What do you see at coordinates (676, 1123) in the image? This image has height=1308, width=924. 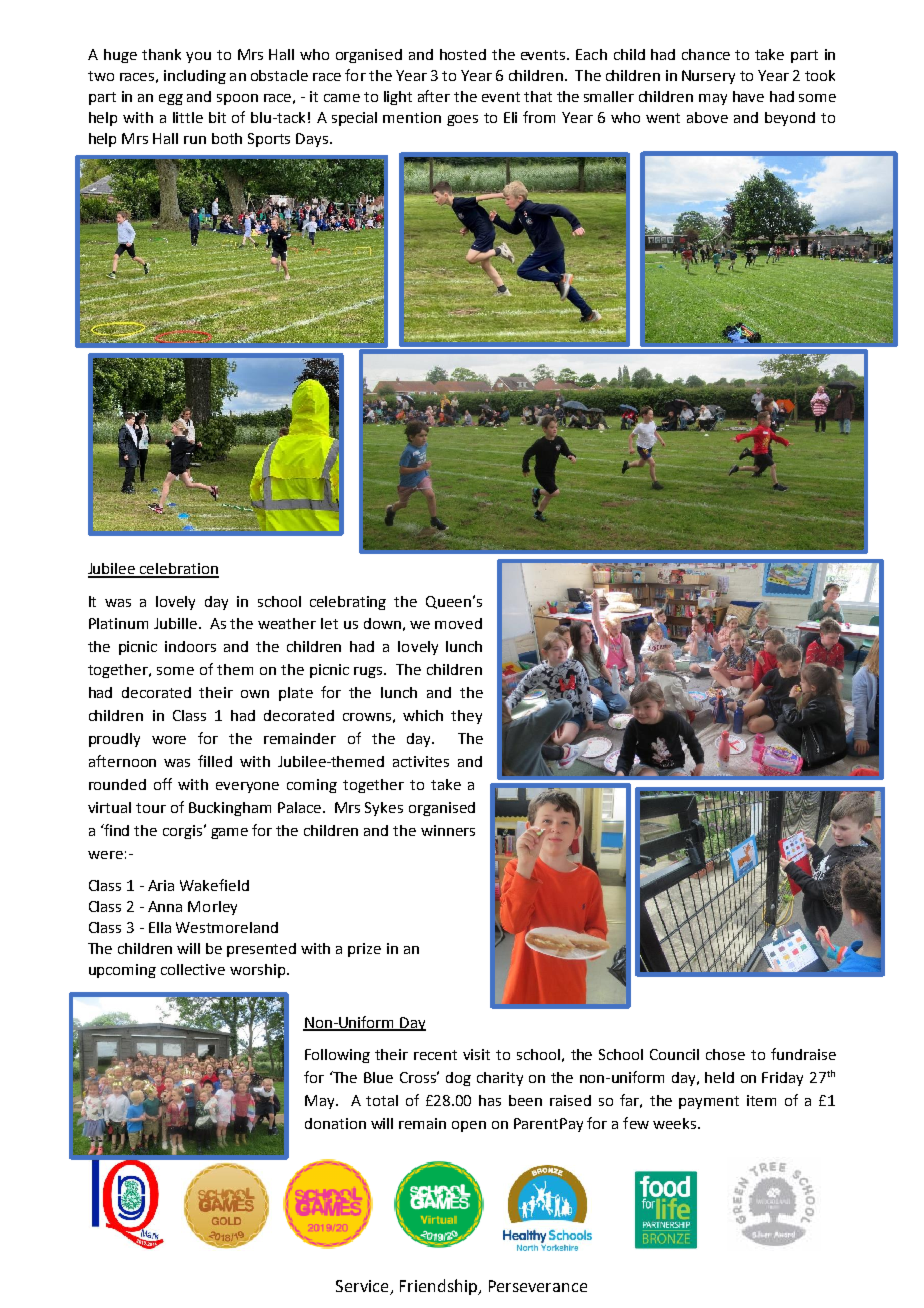 I see `weeks` at bounding box center [676, 1123].
